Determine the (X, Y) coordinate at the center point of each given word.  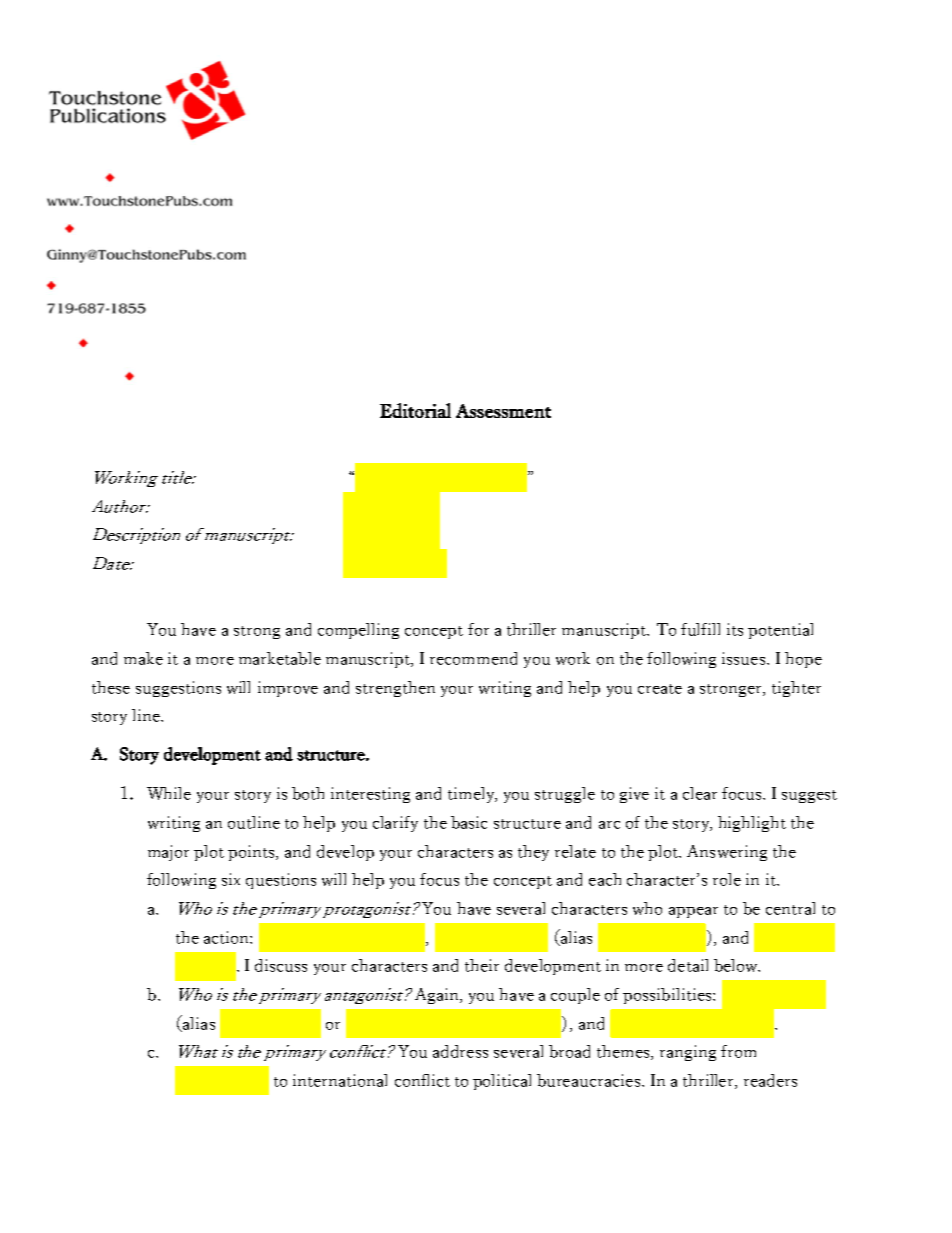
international (340, 1080)
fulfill (700, 629)
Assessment (503, 411)
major (168, 853)
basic (469, 822)
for (478, 629)
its (735, 629)
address (460, 1051)
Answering (727, 853)
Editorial (415, 410)
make (143, 658)
